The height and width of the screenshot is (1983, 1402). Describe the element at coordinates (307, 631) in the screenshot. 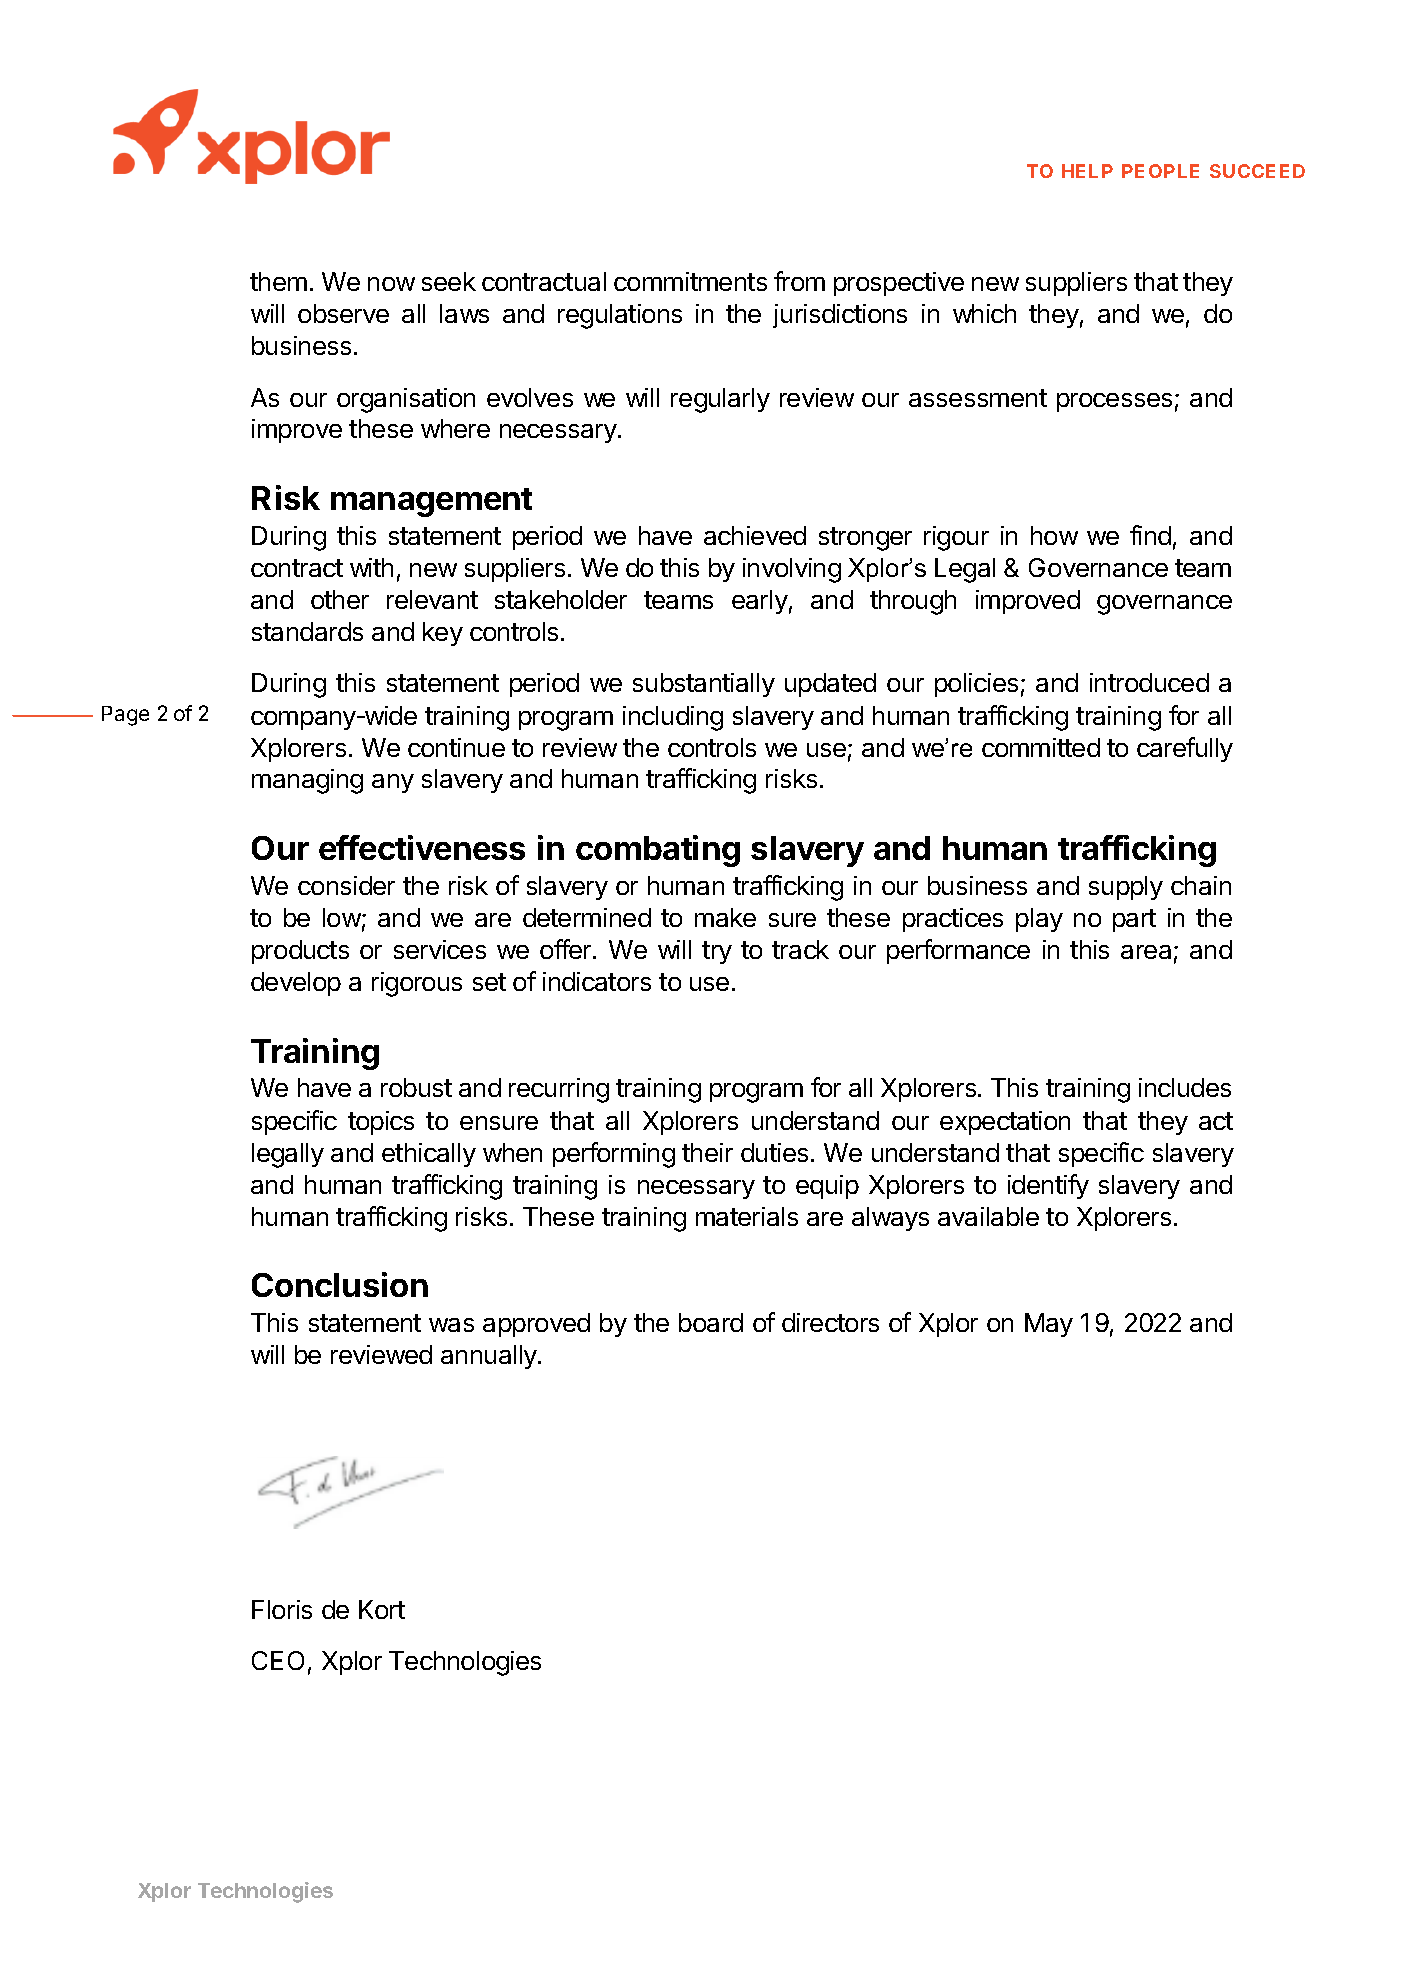

I see `standards` at that location.
